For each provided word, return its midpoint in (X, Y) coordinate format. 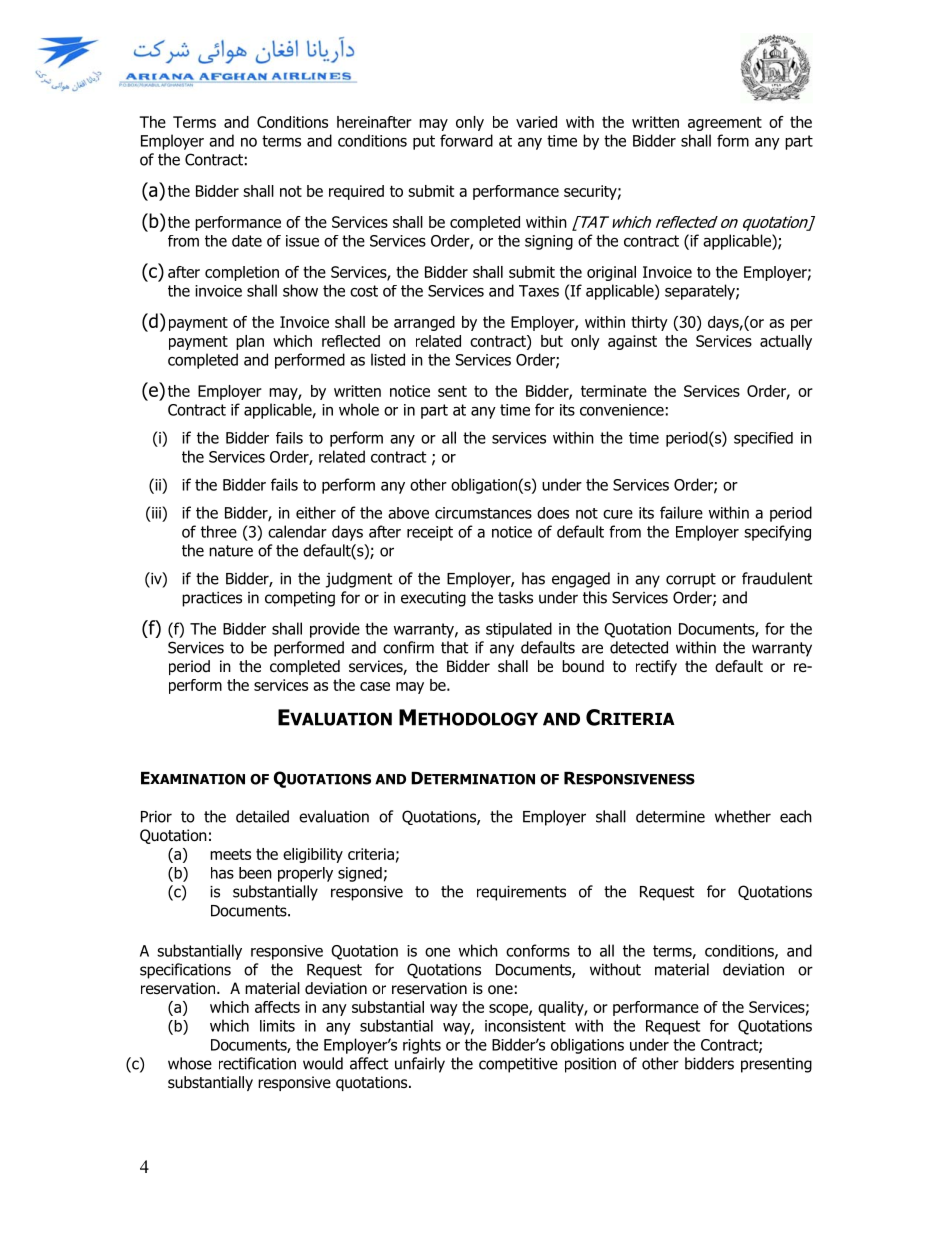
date (247, 241)
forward (466, 140)
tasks (515, 597)
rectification (257, 1063)
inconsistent (525, 1026)
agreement (725, 124)
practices (212, 599)
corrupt (691, 580)
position (590, 1065)
